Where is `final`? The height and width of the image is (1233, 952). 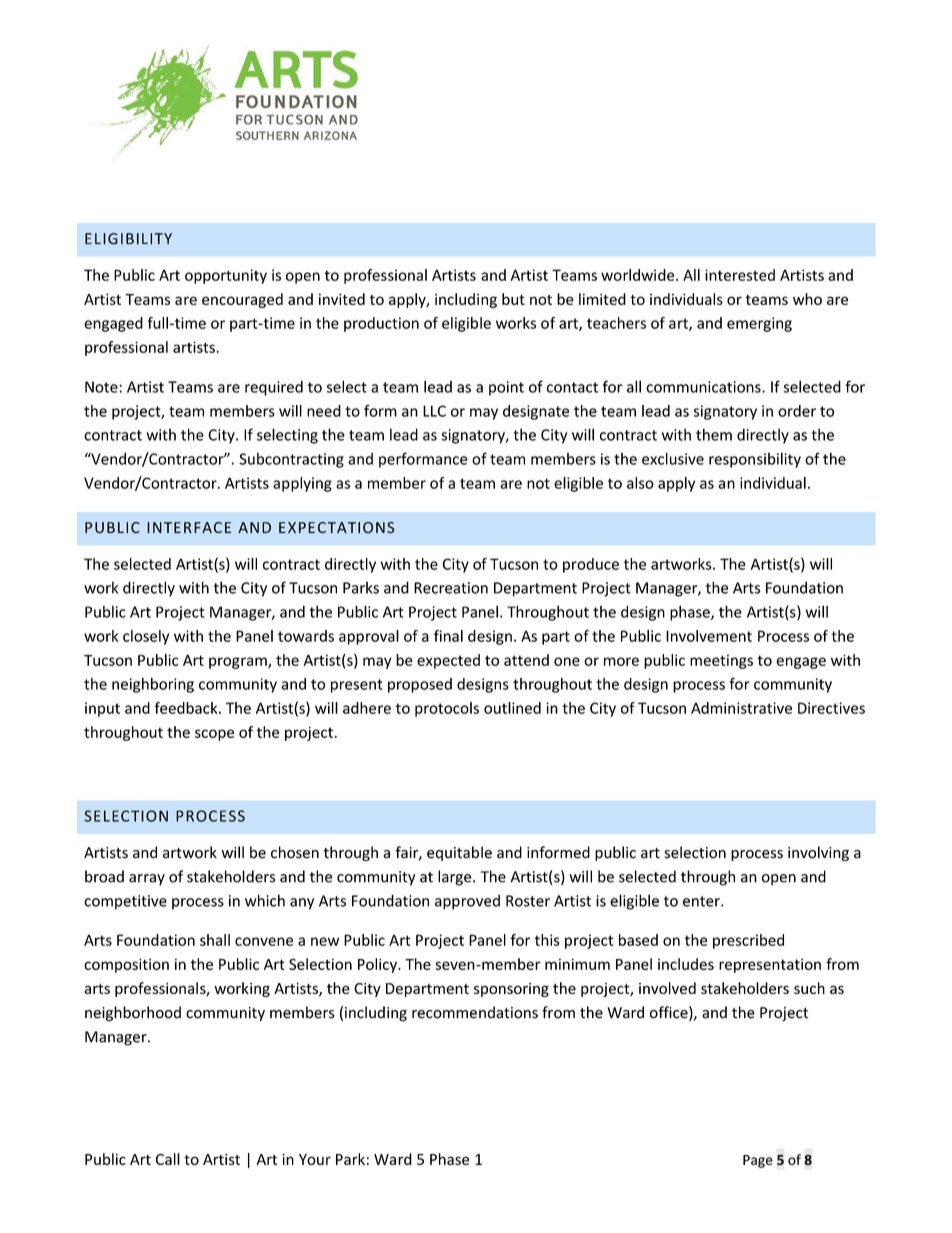 final is located at coordinates (448, 636).
